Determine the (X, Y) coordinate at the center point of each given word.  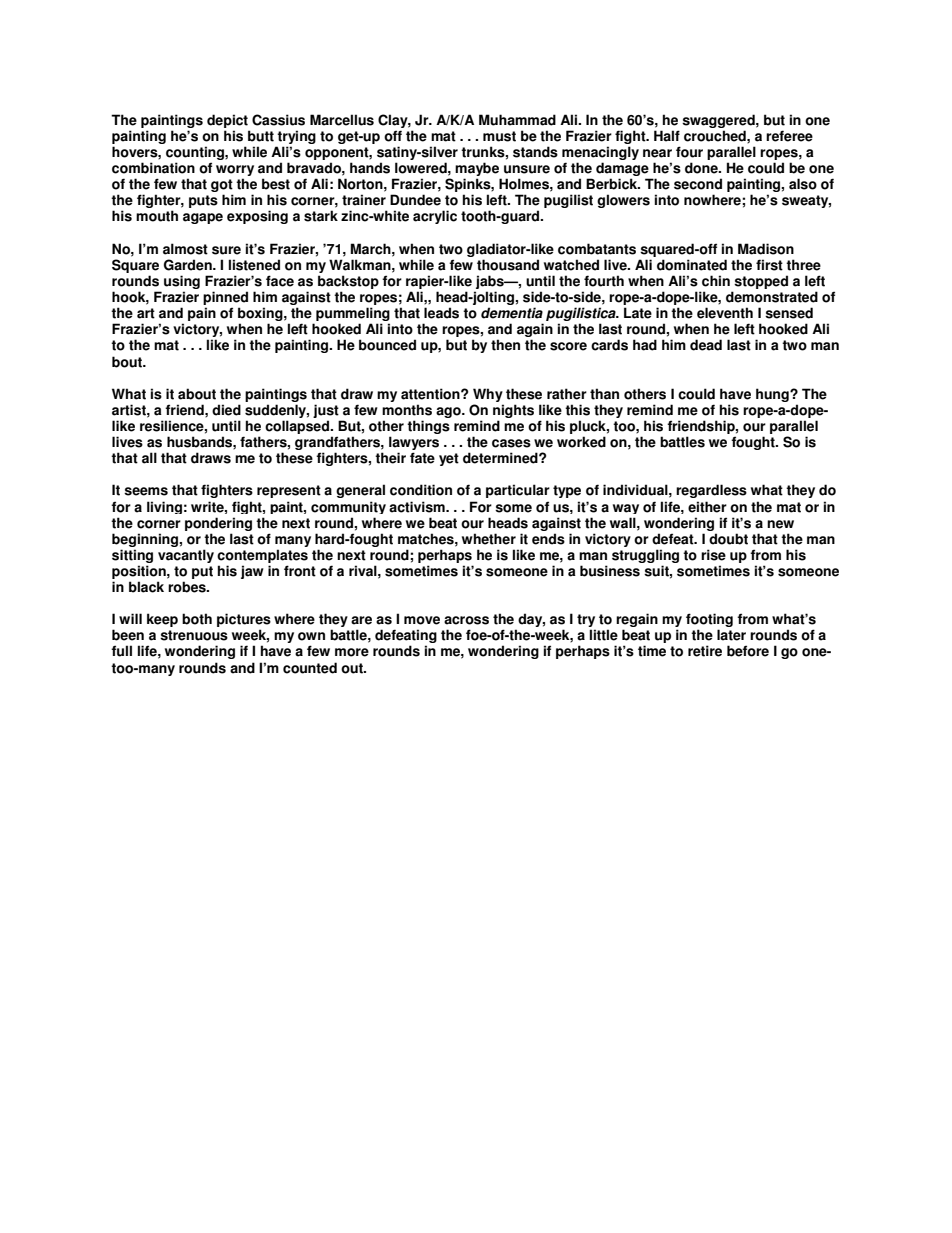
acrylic (435, 217)
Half (667, 136)
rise (713, 555)
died (226, 410)
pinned (225, 299)
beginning (146, 540)
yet (449, 459)
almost (185, 249)
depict (227, 121)
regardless (711, 491)
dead (706, 345)
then (505, 345)
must (499, 136)
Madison (766, 249)
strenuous (194, 635)
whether (489, 539)
